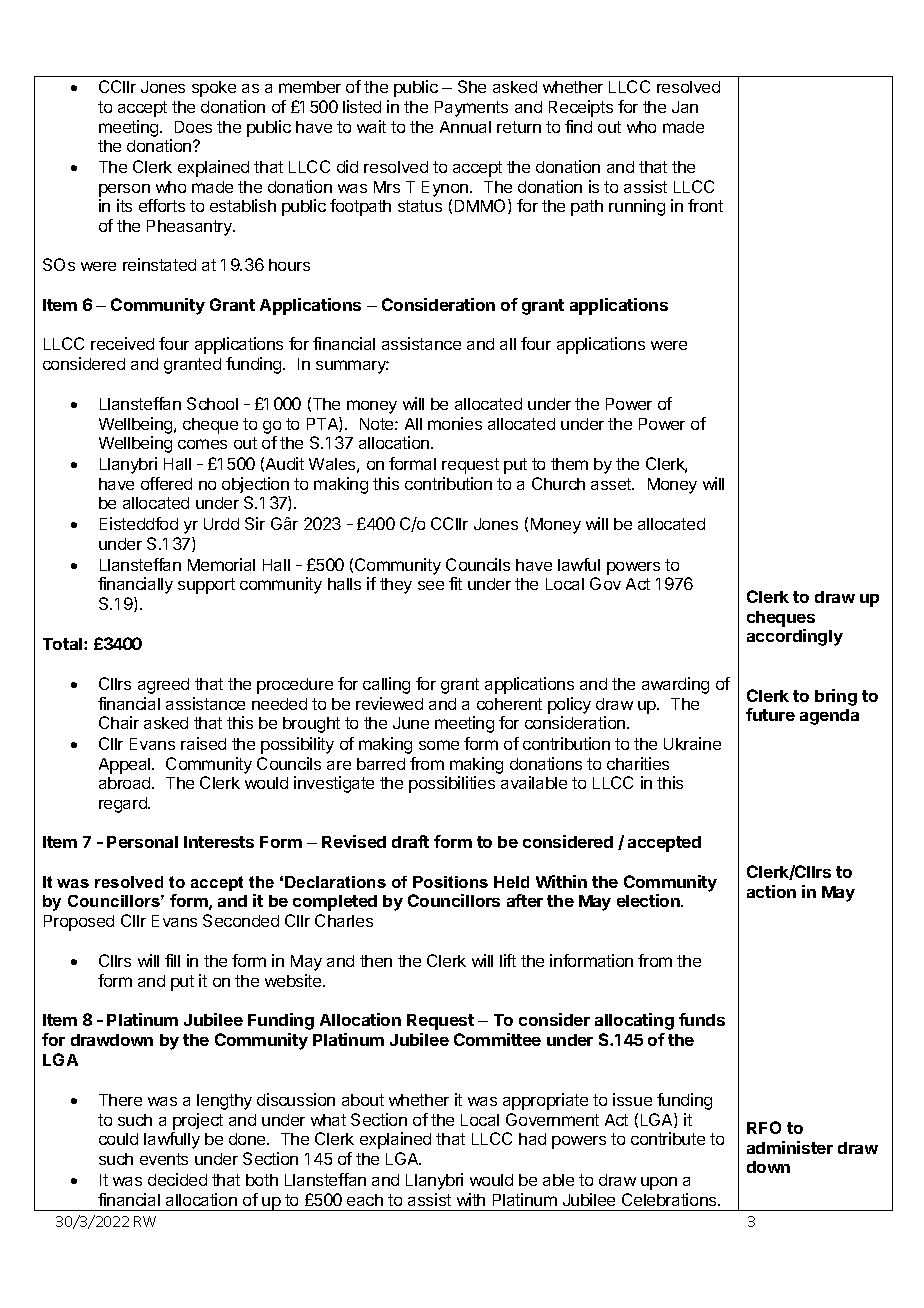  I want to click on asset, so click(612, 484).
